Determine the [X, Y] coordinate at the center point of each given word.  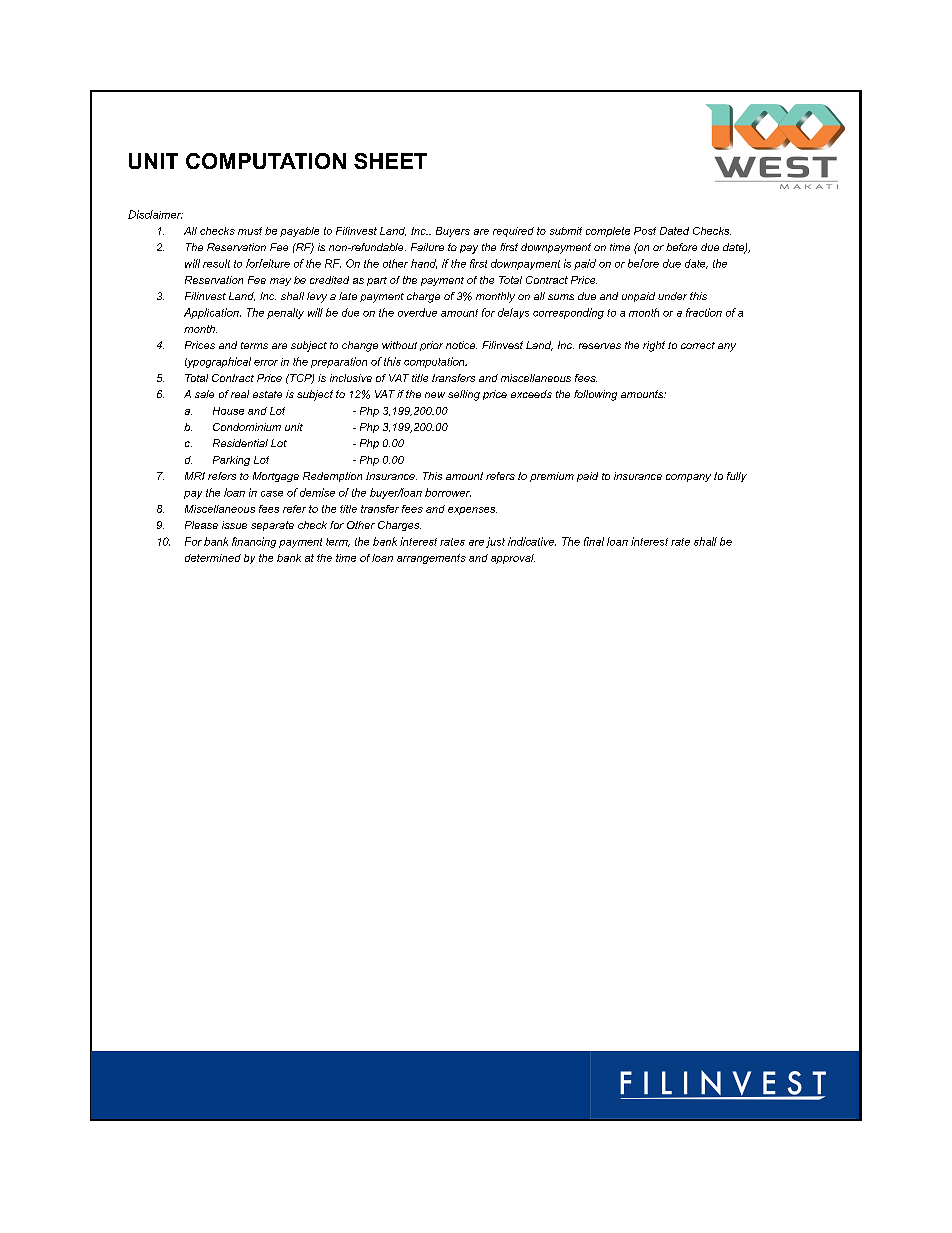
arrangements [431, 559]
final [594, 541]
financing [254, 542]
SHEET [390, 161]
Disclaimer [155, 214]
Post [645, 231]
